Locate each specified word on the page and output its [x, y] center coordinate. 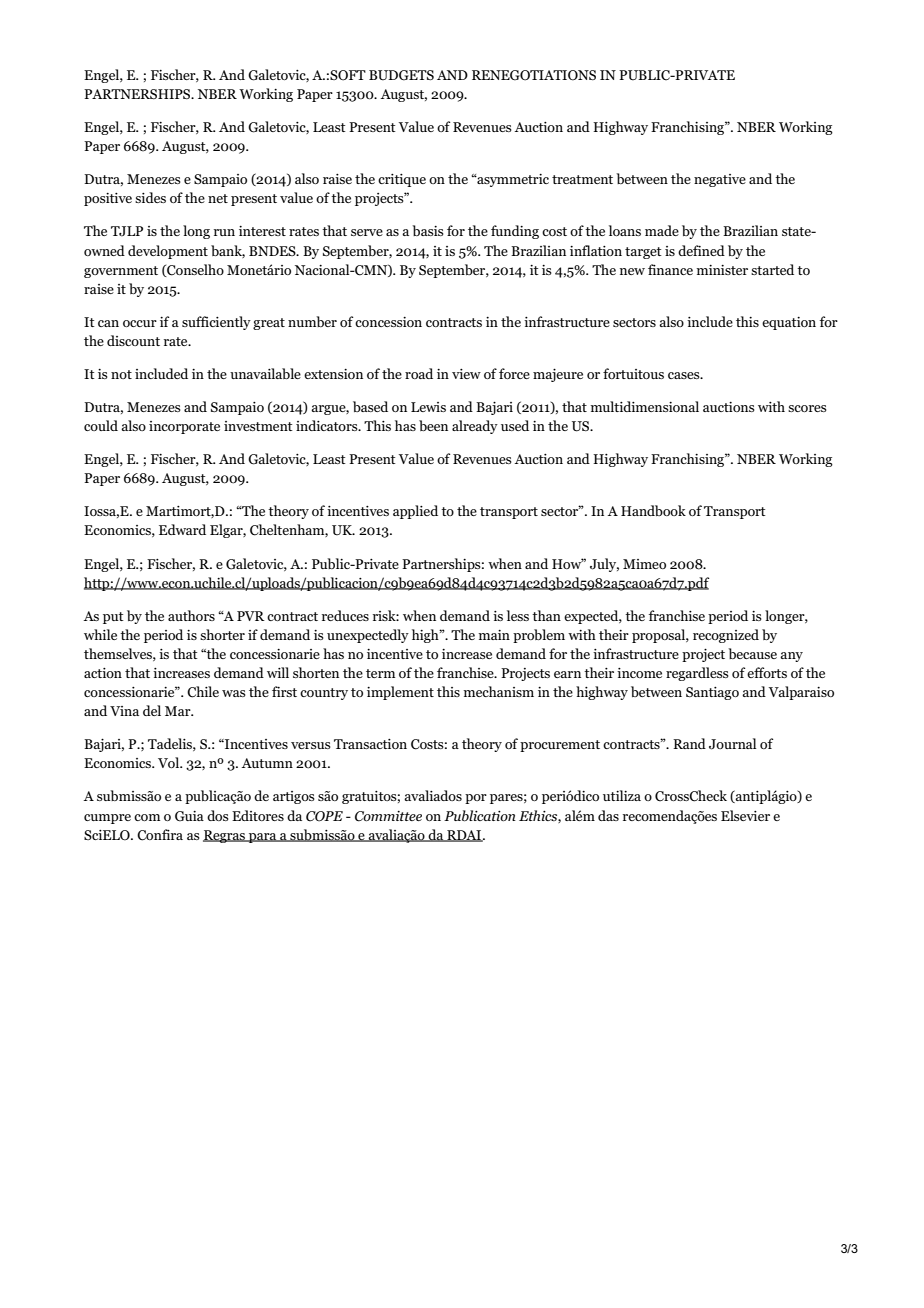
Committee [388, 816]
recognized [726, 636]
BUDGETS [401, 75]
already [475, 427]
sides [150, 197]
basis [428, 230]
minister [722, 270]
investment [258, 426]
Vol [169, 762]
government [121, 272]
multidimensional [645, 406]
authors [191, 615]
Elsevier [745, 815]
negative [720, 180]
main [494, 635]
